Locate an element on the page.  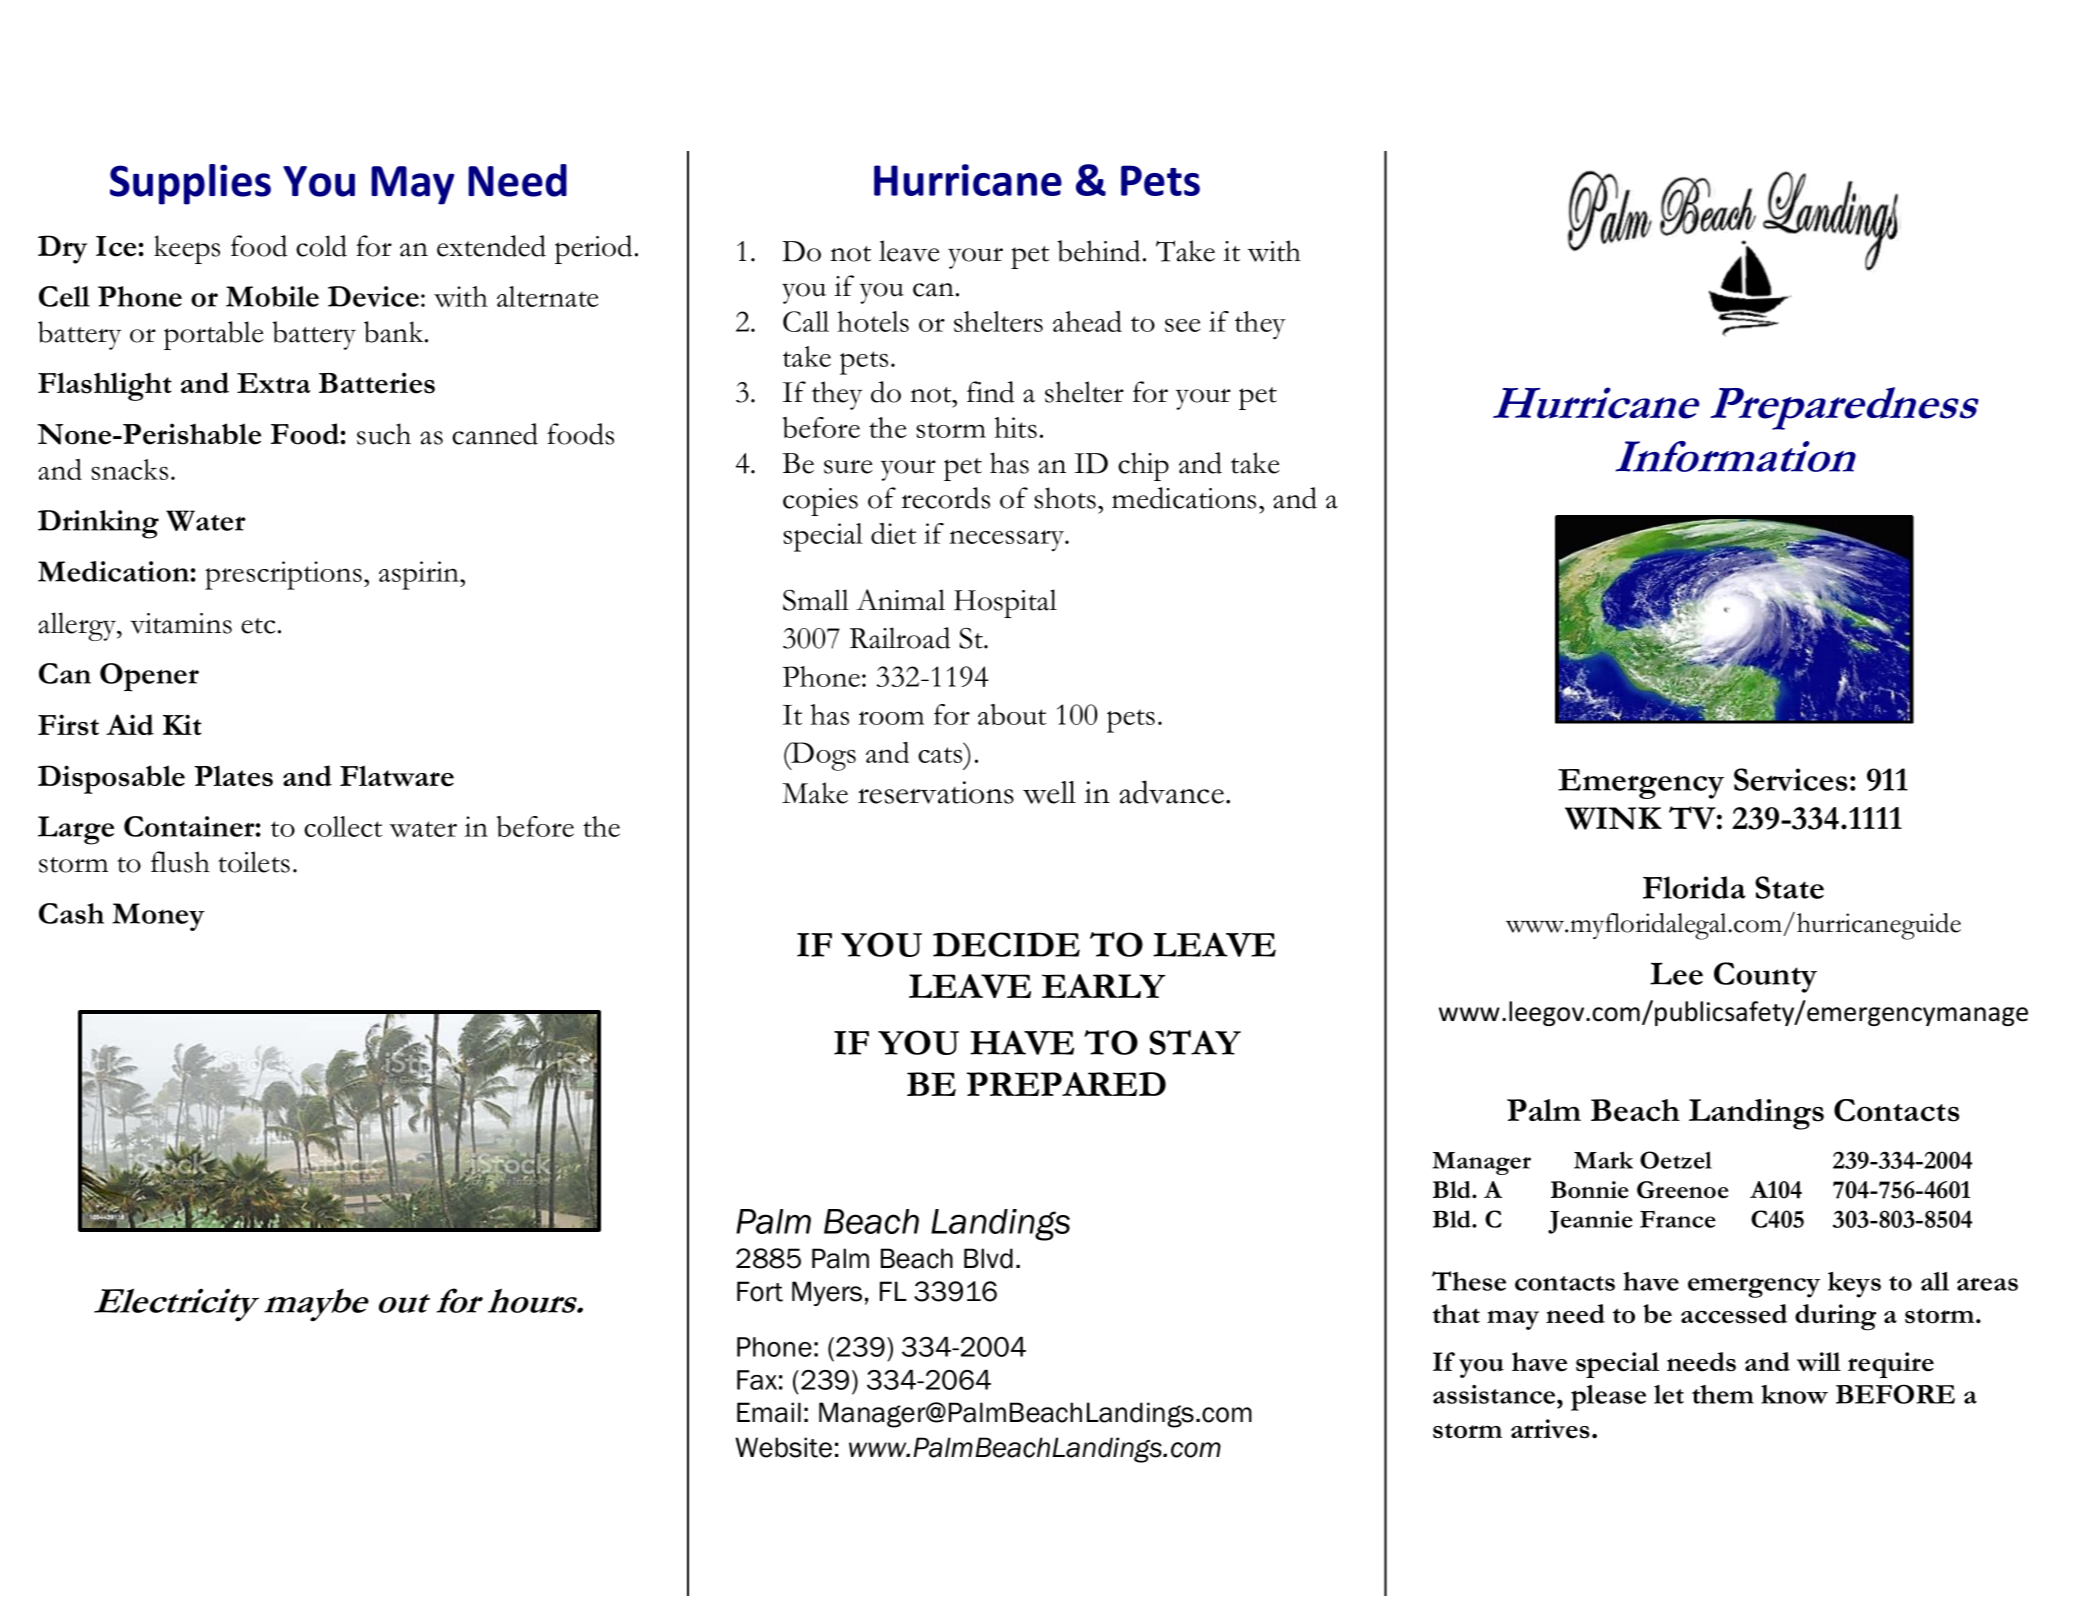
such is located at coordinates (384, 434).
